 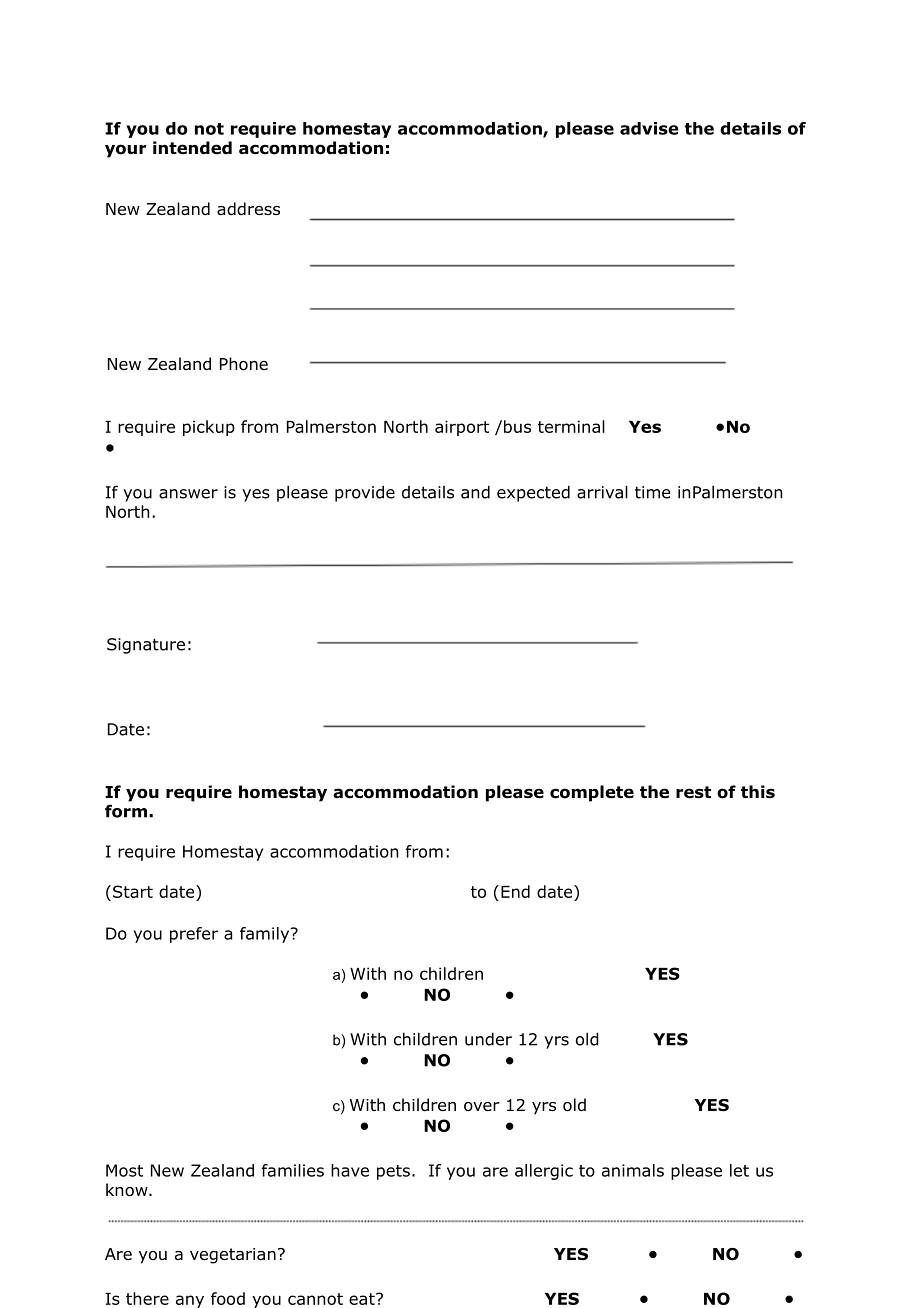 I want to click on vegetarian, so click(x=233, y=1256).
